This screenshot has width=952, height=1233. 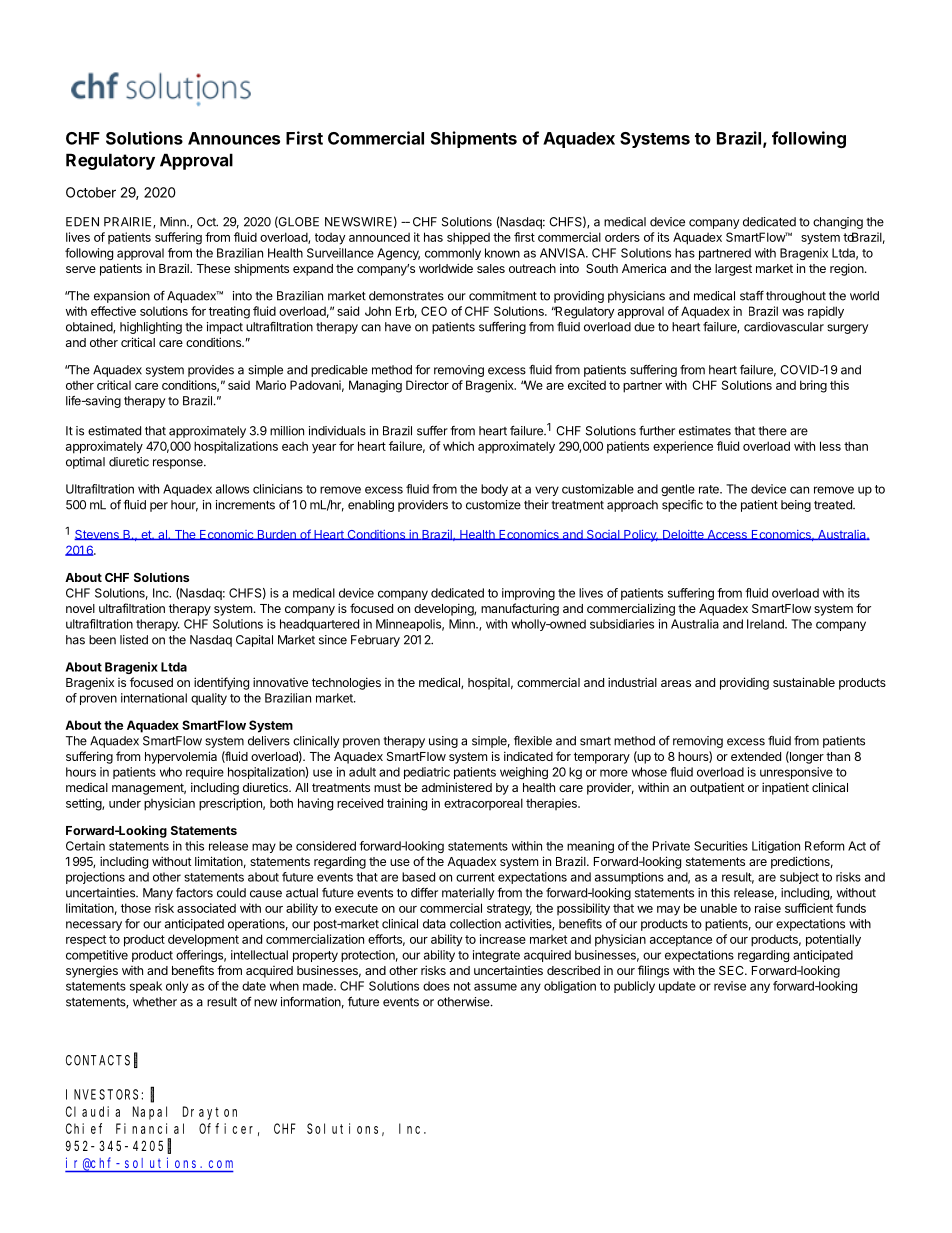 I want to click on cardiovascular, so click(x=784, y=327).
